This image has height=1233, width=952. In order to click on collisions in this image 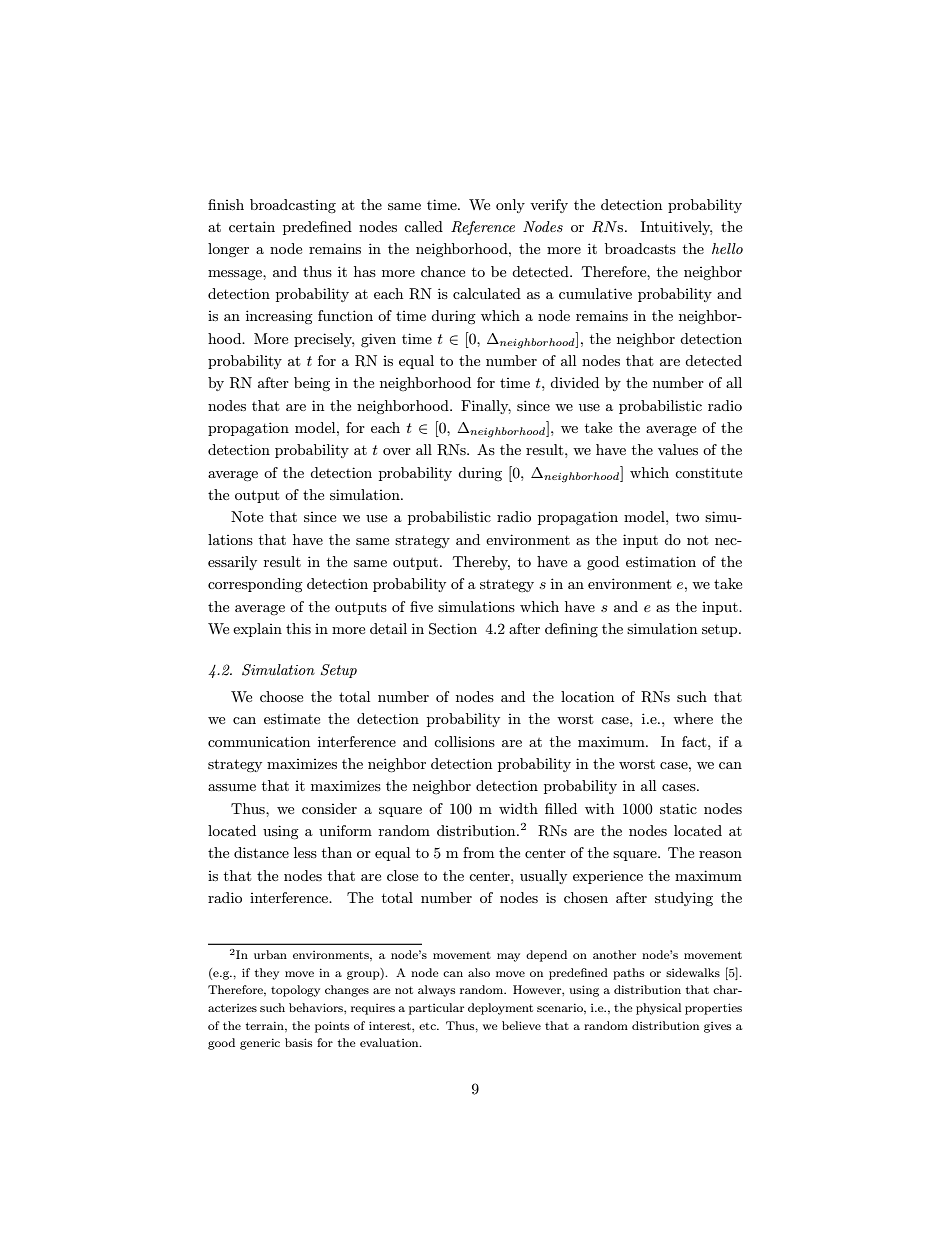, I will do `click(464, 741)`.
